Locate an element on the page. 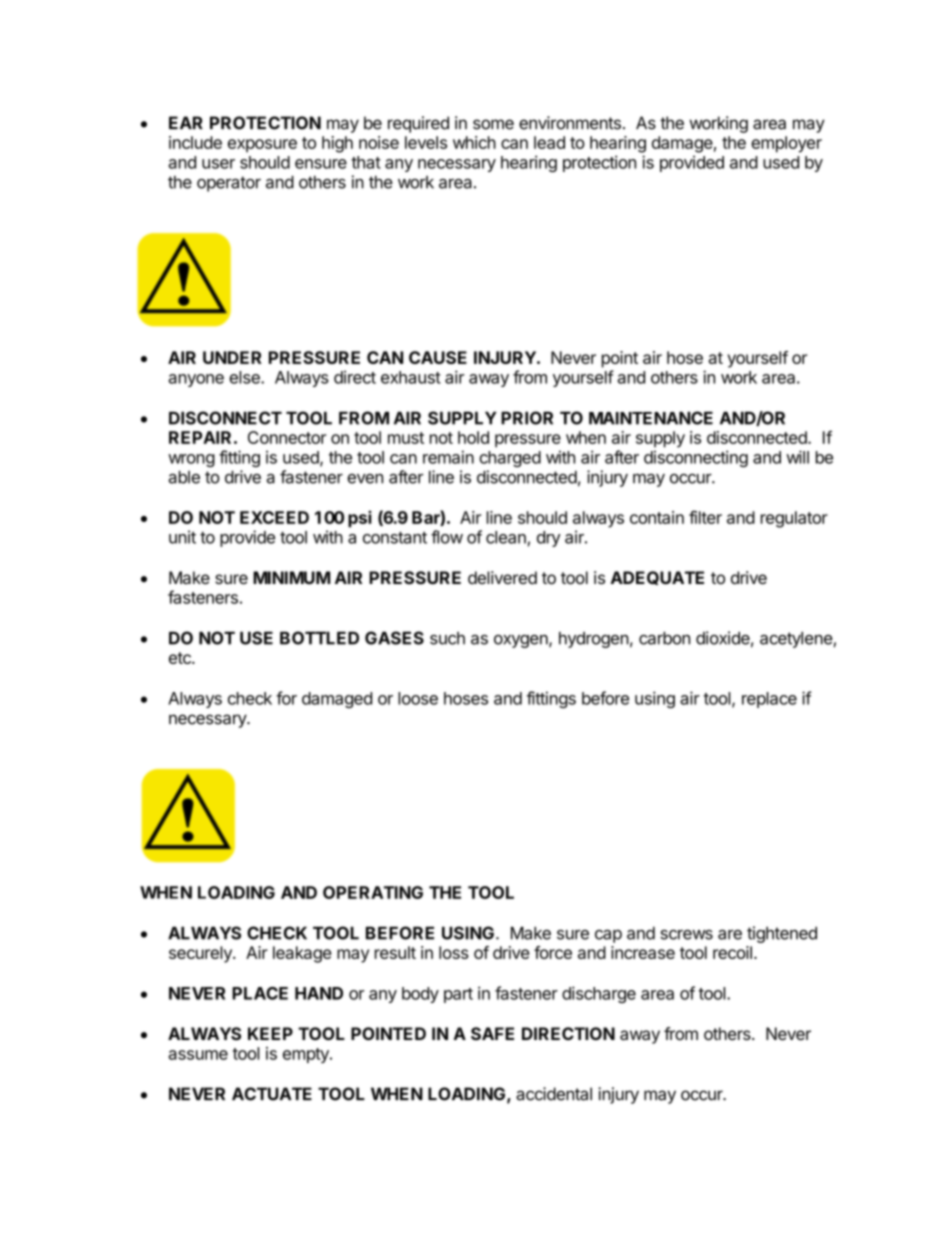 Image resolution: width=952 pixels, height=1233 pixels. loss is located at coordinates (454, 952).
